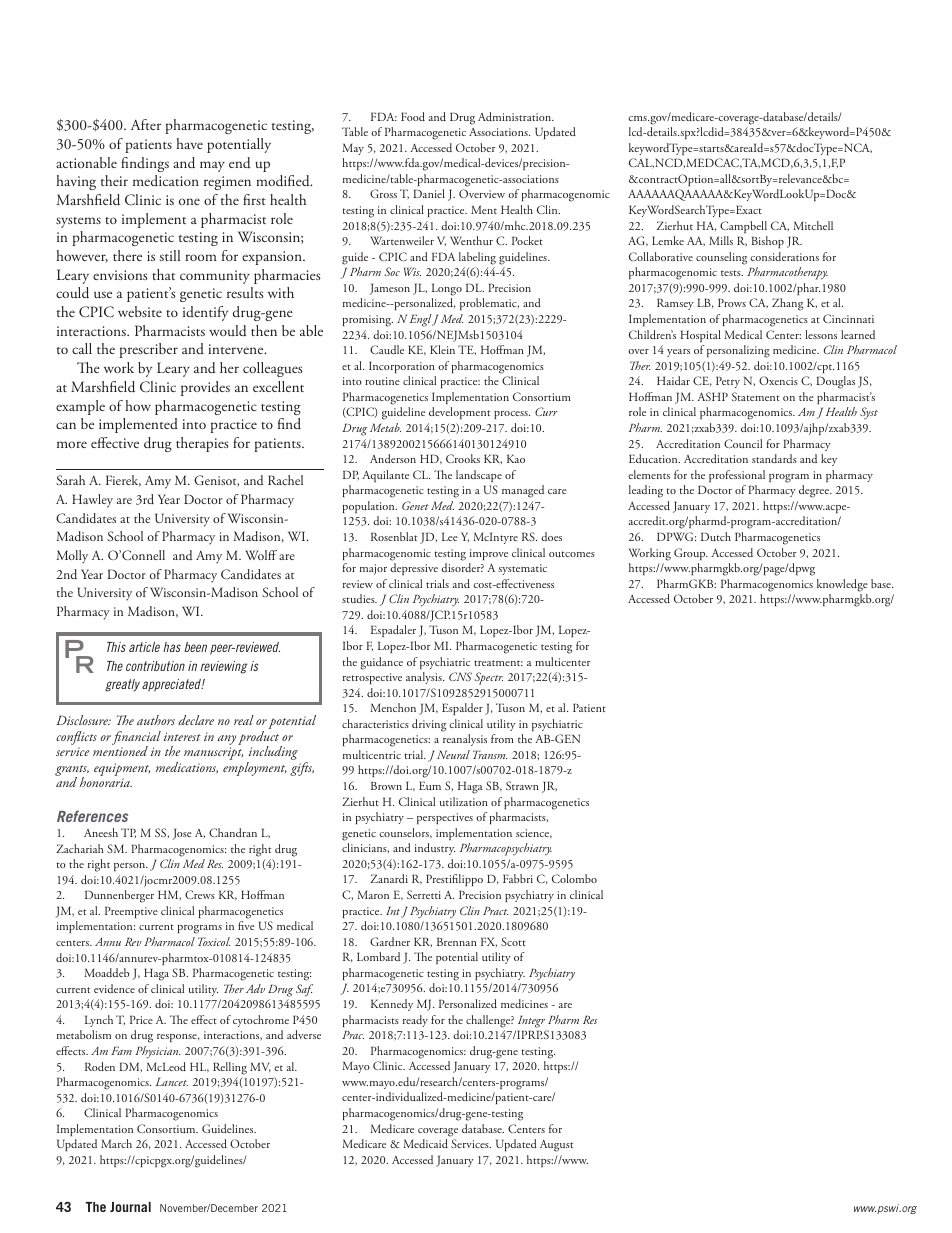 The image size is (952, 1233). Describe the element at coordinates (130, 1207) in the screenshot. I see `Journal` at that location.
